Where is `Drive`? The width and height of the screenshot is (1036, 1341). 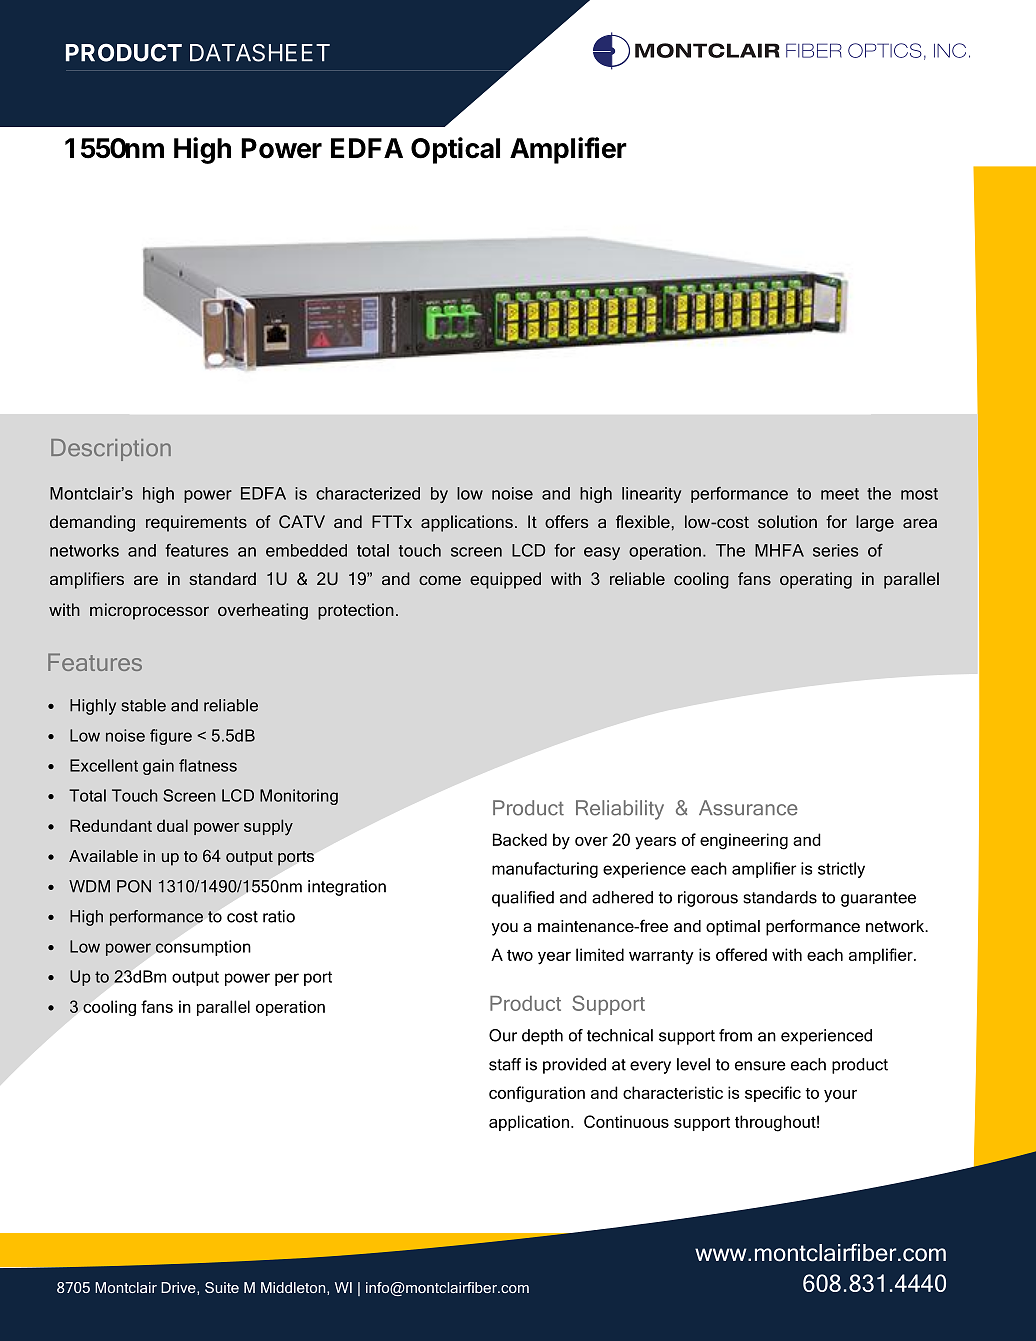
Drive is located at coordinates (179, 1288).
